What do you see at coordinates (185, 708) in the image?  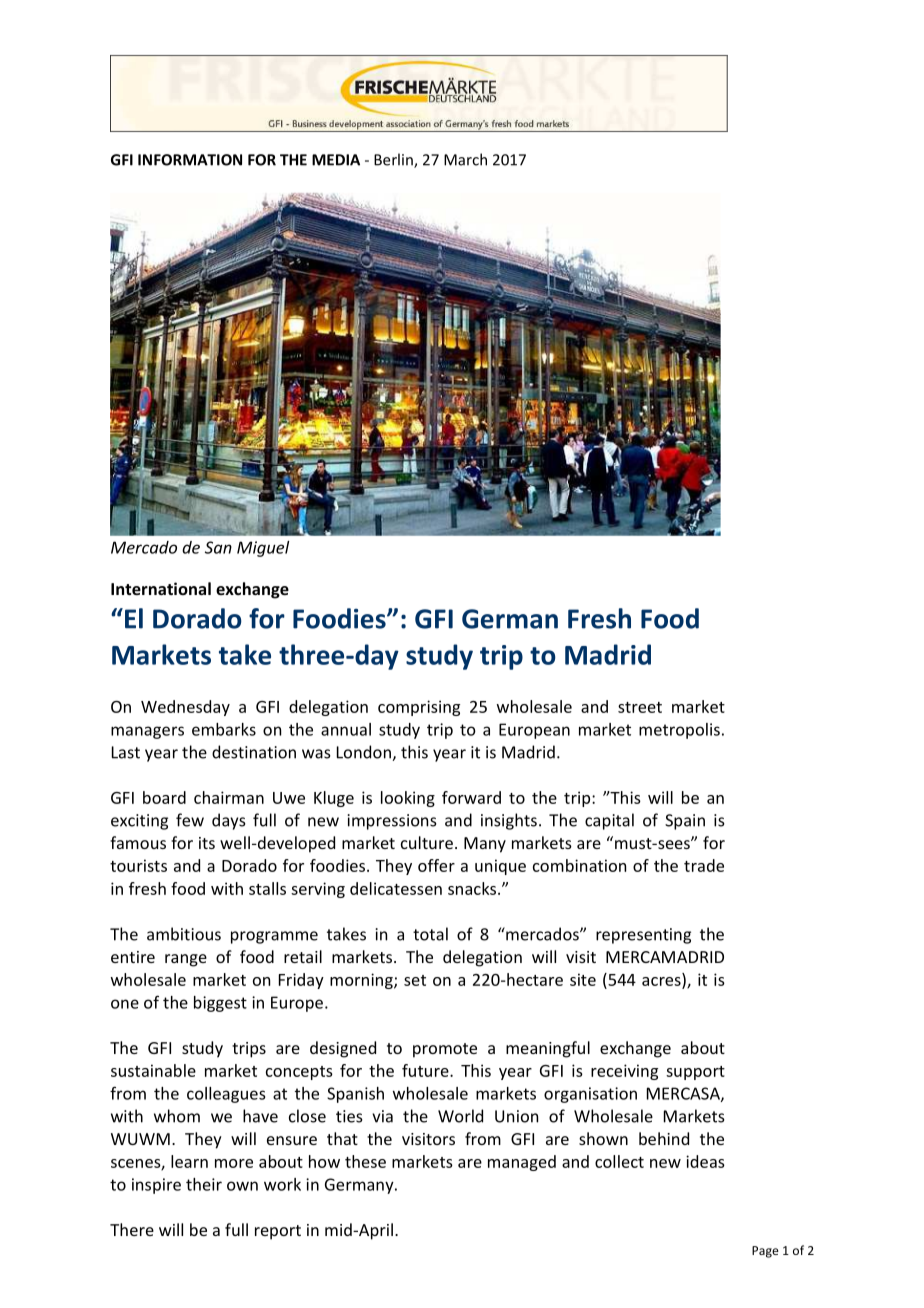 I see `Wednesday` at bounding box center [185, 708].
